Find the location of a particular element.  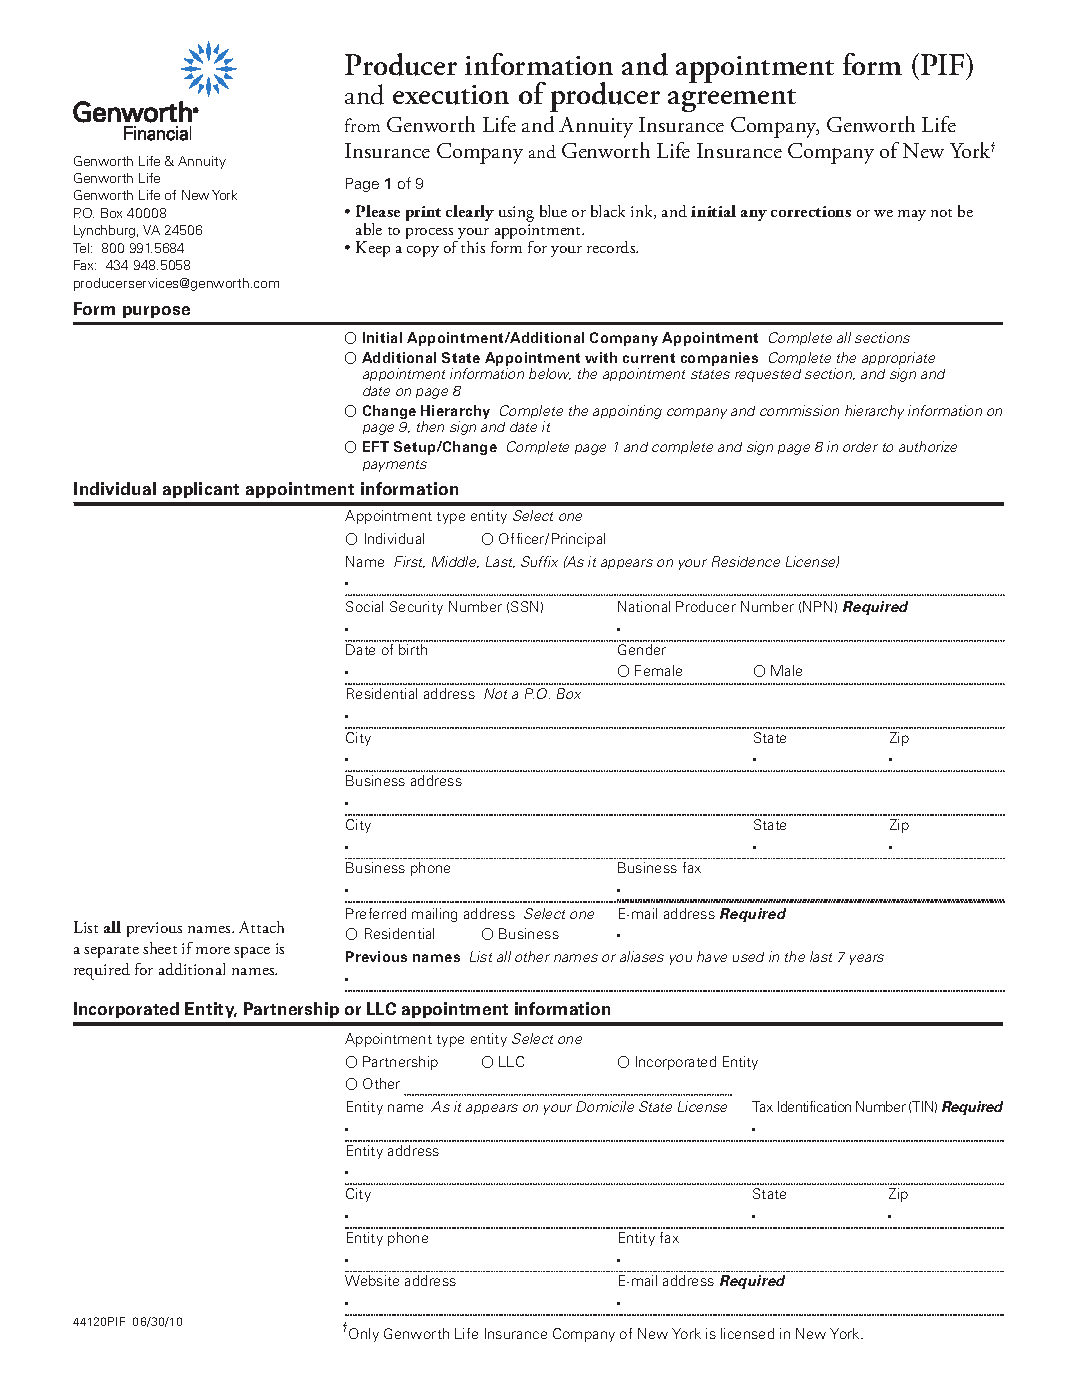

birth is located at coordinates (413, 649).
